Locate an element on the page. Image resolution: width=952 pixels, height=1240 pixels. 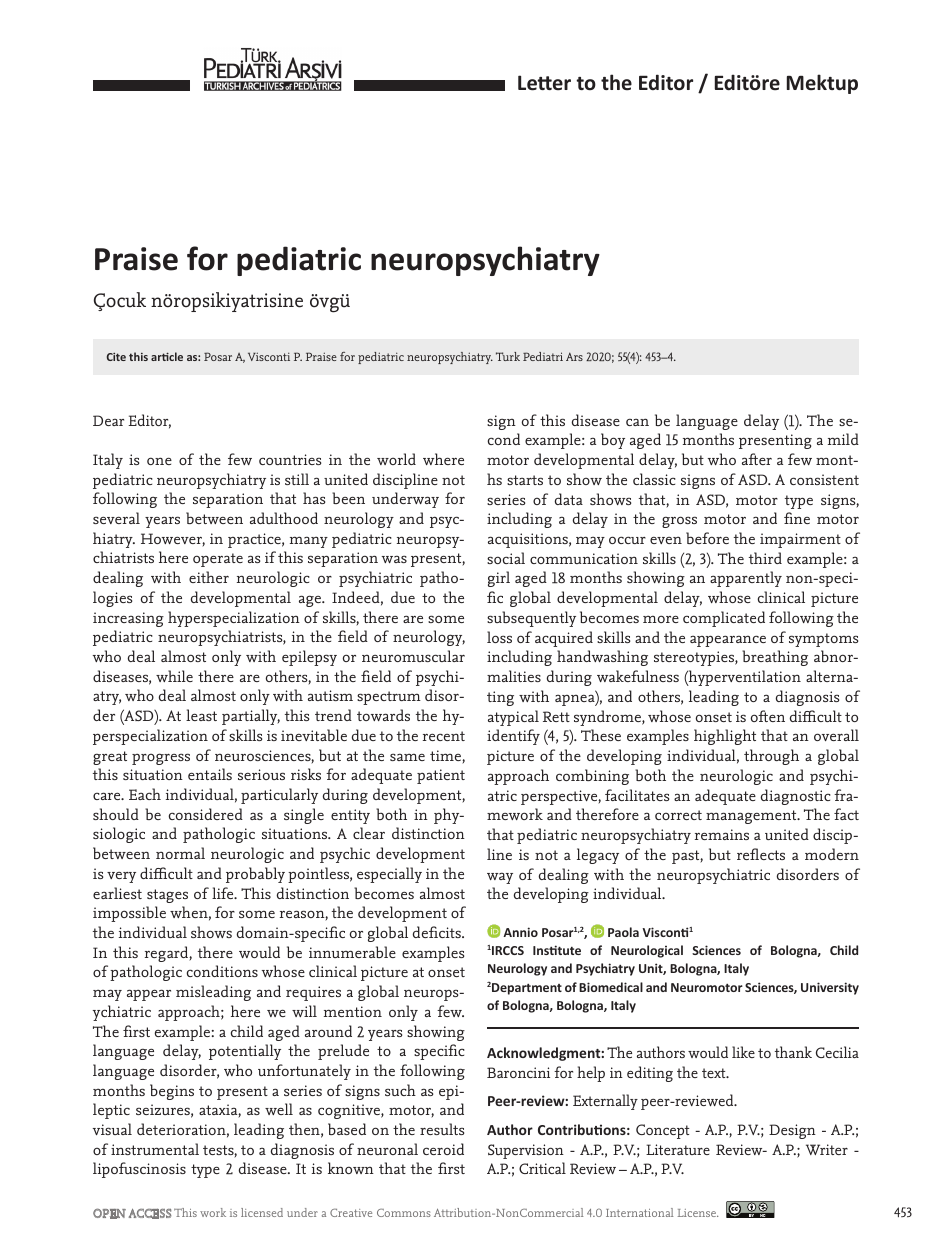
instrumental is located at coordinates (155, 1149).
